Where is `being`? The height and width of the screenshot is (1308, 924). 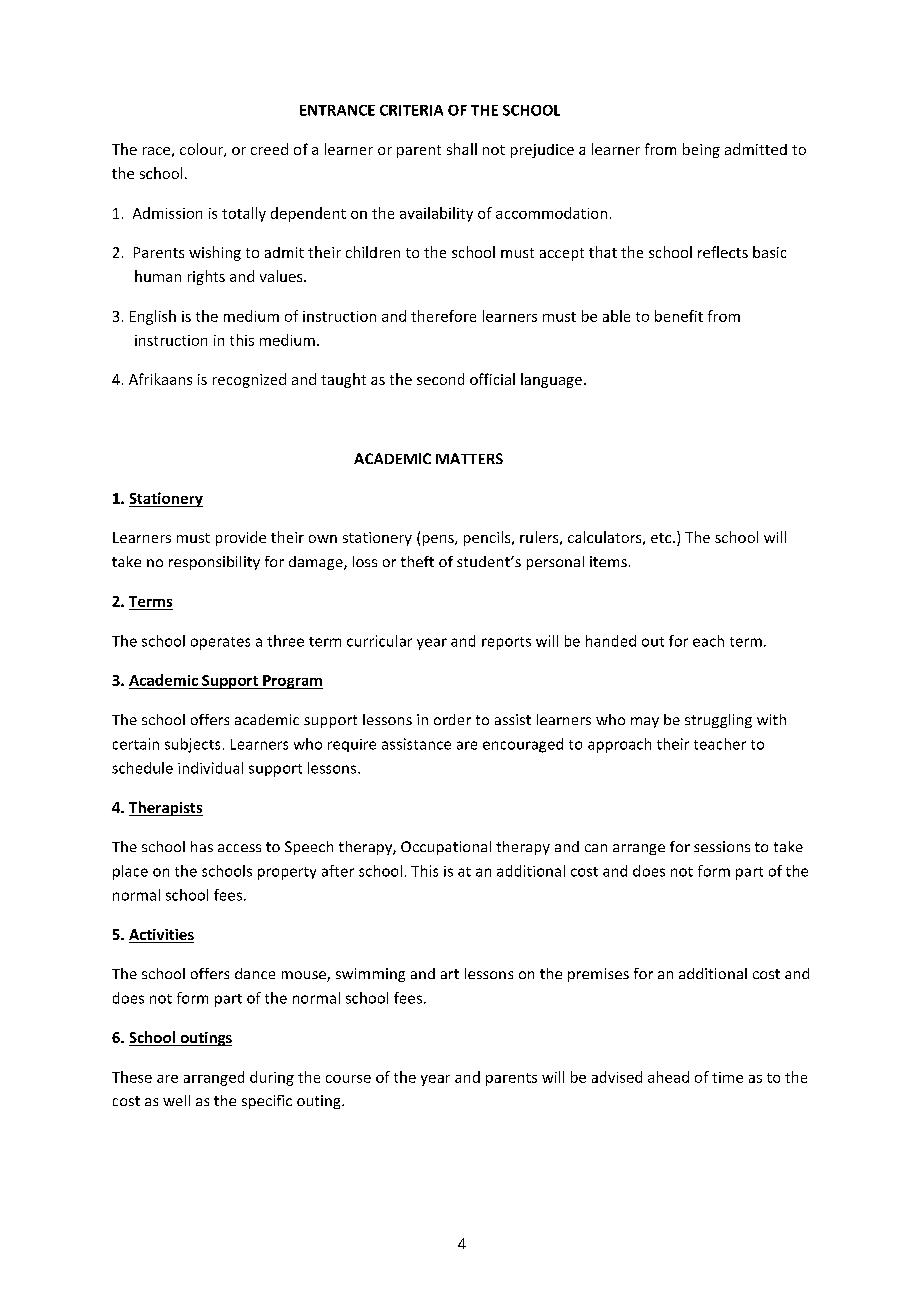
being is located at coordinates (701, 150).
